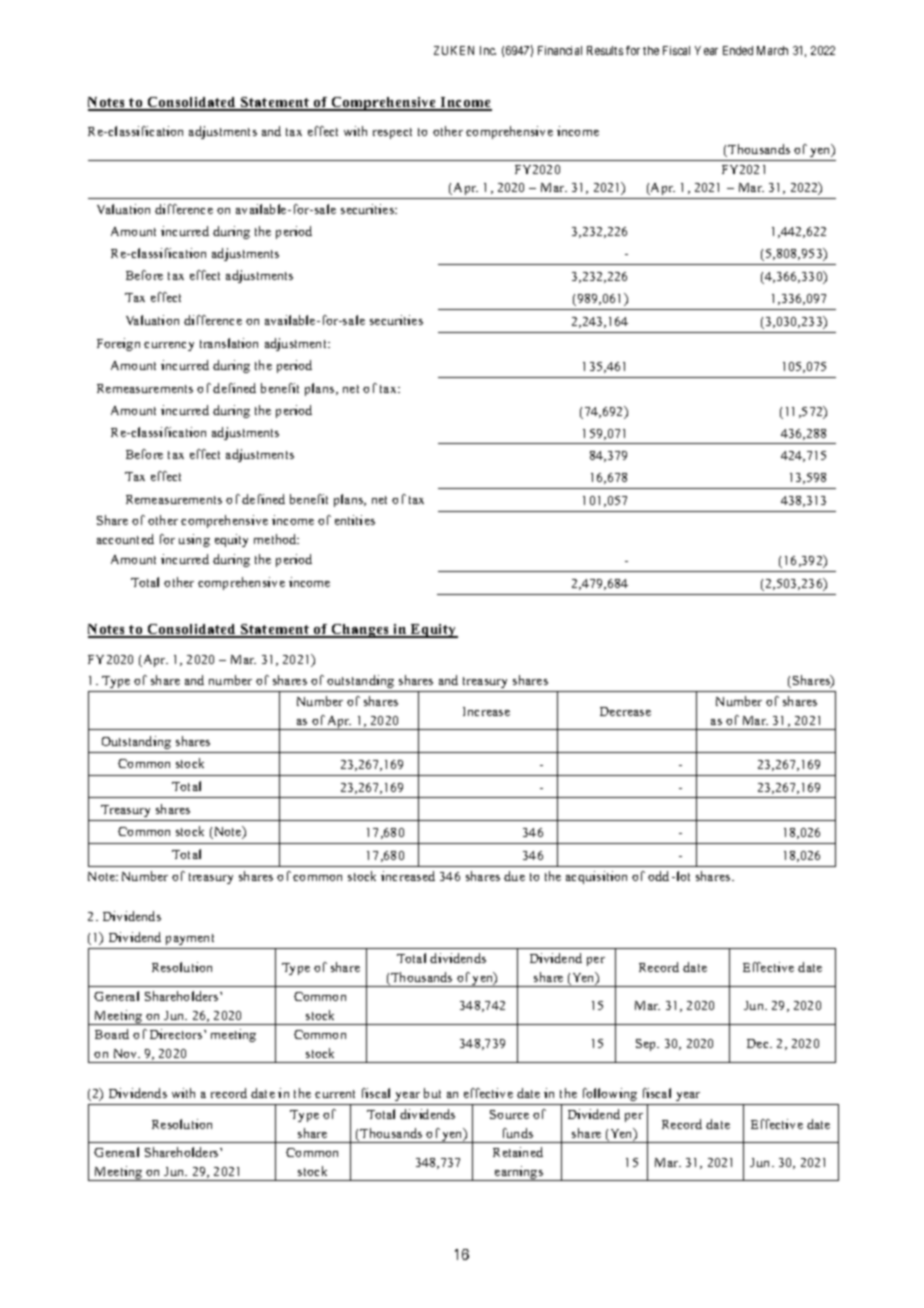  I want to click on entities, so click(355, 520).
